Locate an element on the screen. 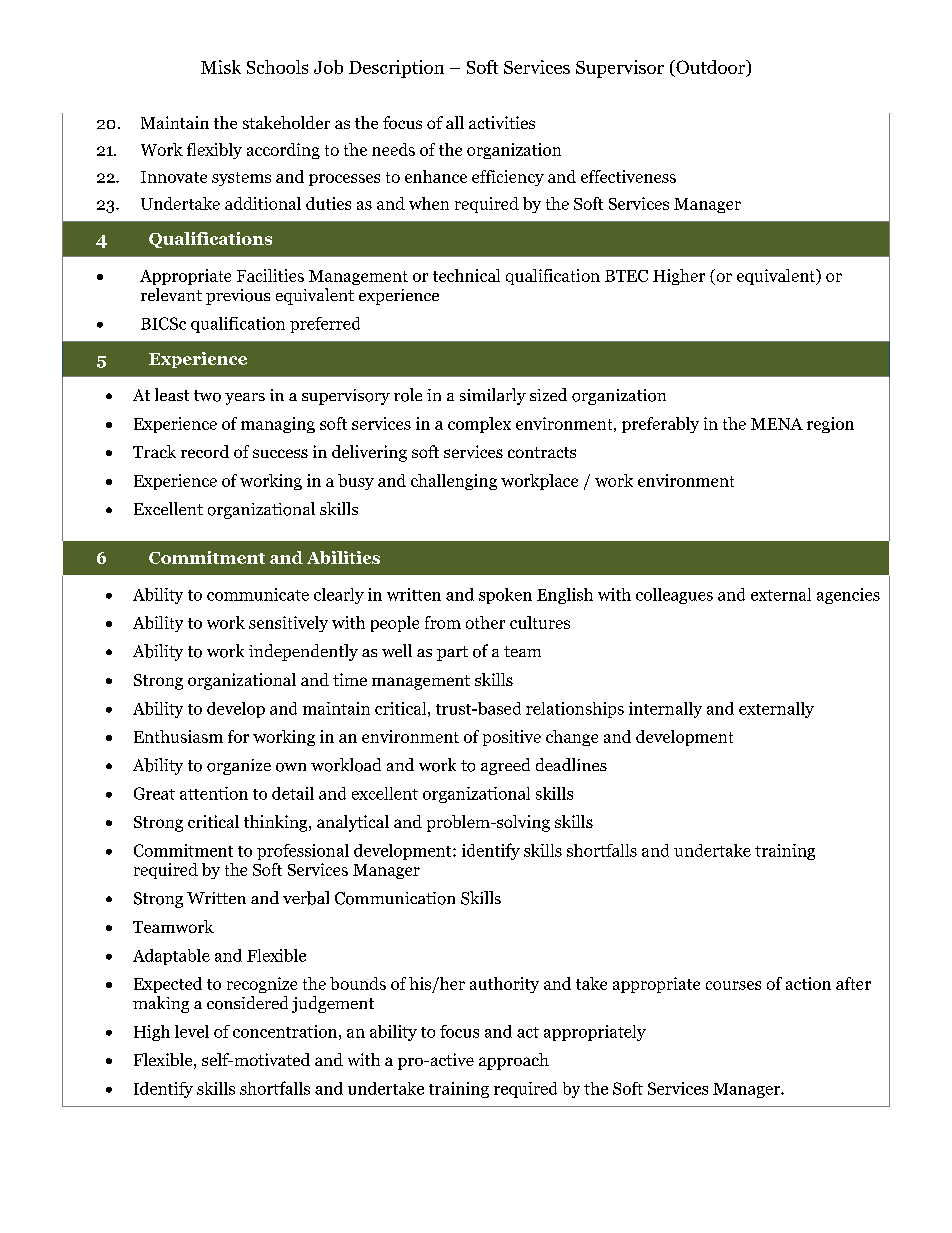 This screenshot has width=952, height=1233. Schools is located at coordinates (277, 67).
